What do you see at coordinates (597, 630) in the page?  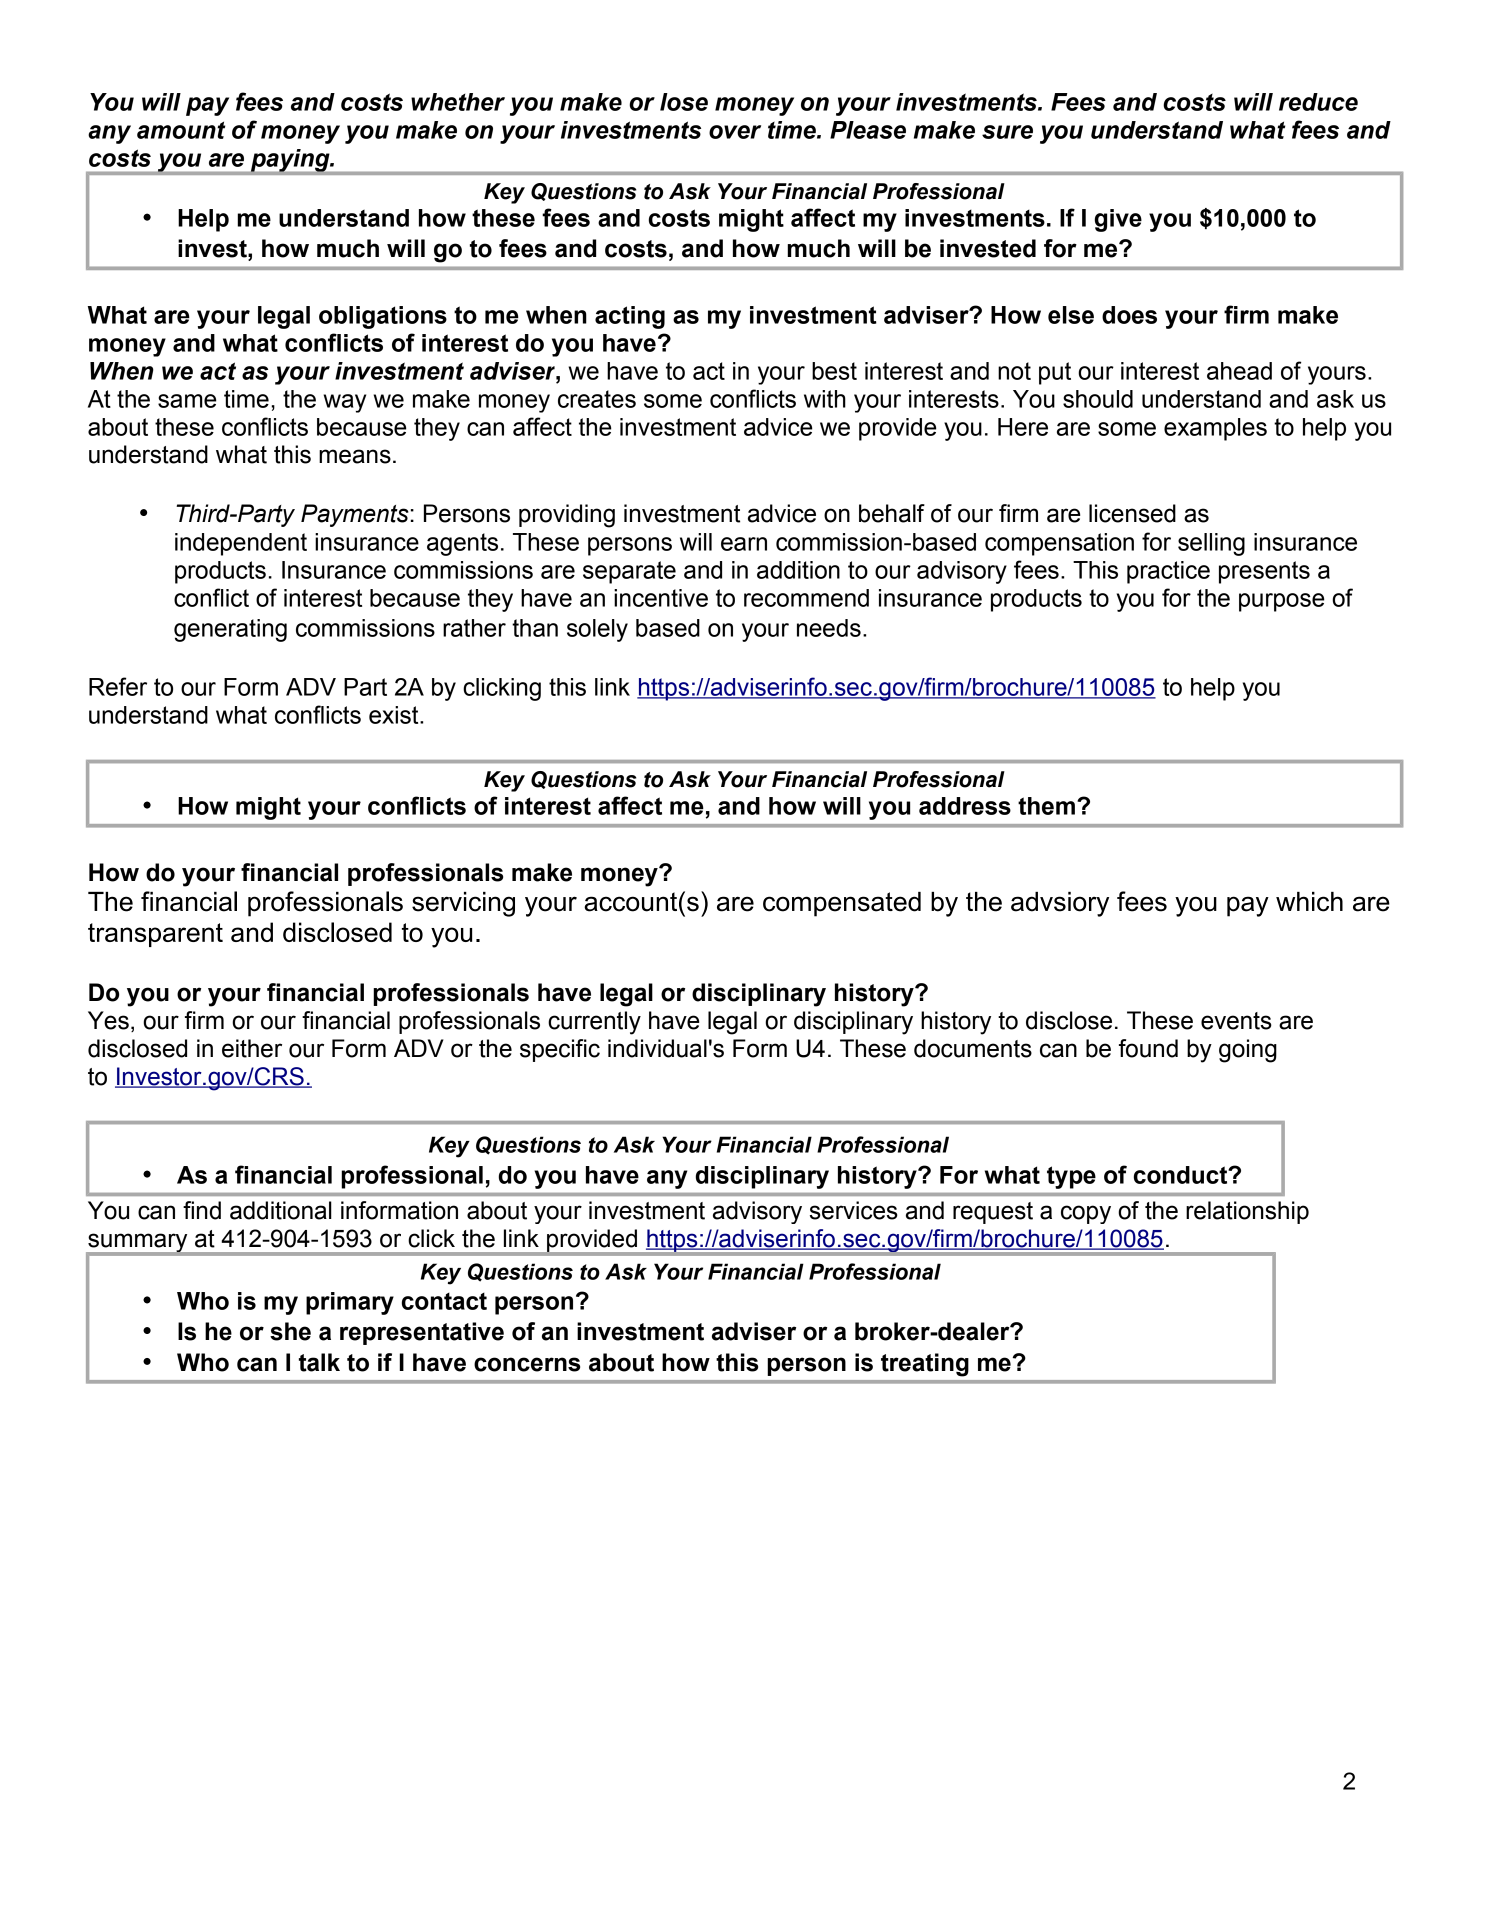 I see `solely` at bounding box center [597, 630].
